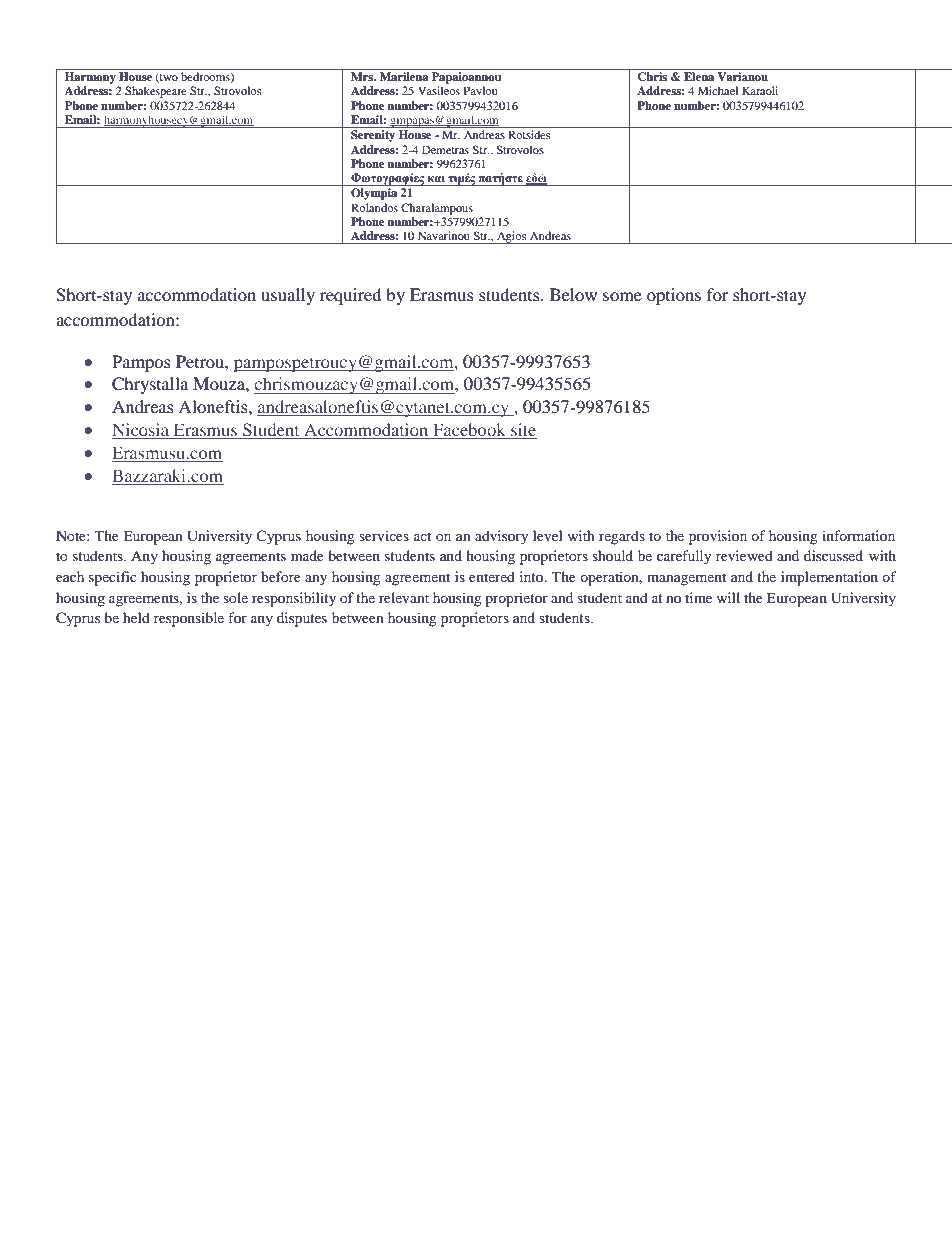 This document has width=952, height=1233. Describe the element at coordinates (718, 90) in the document. I see `Michael` at that location.
